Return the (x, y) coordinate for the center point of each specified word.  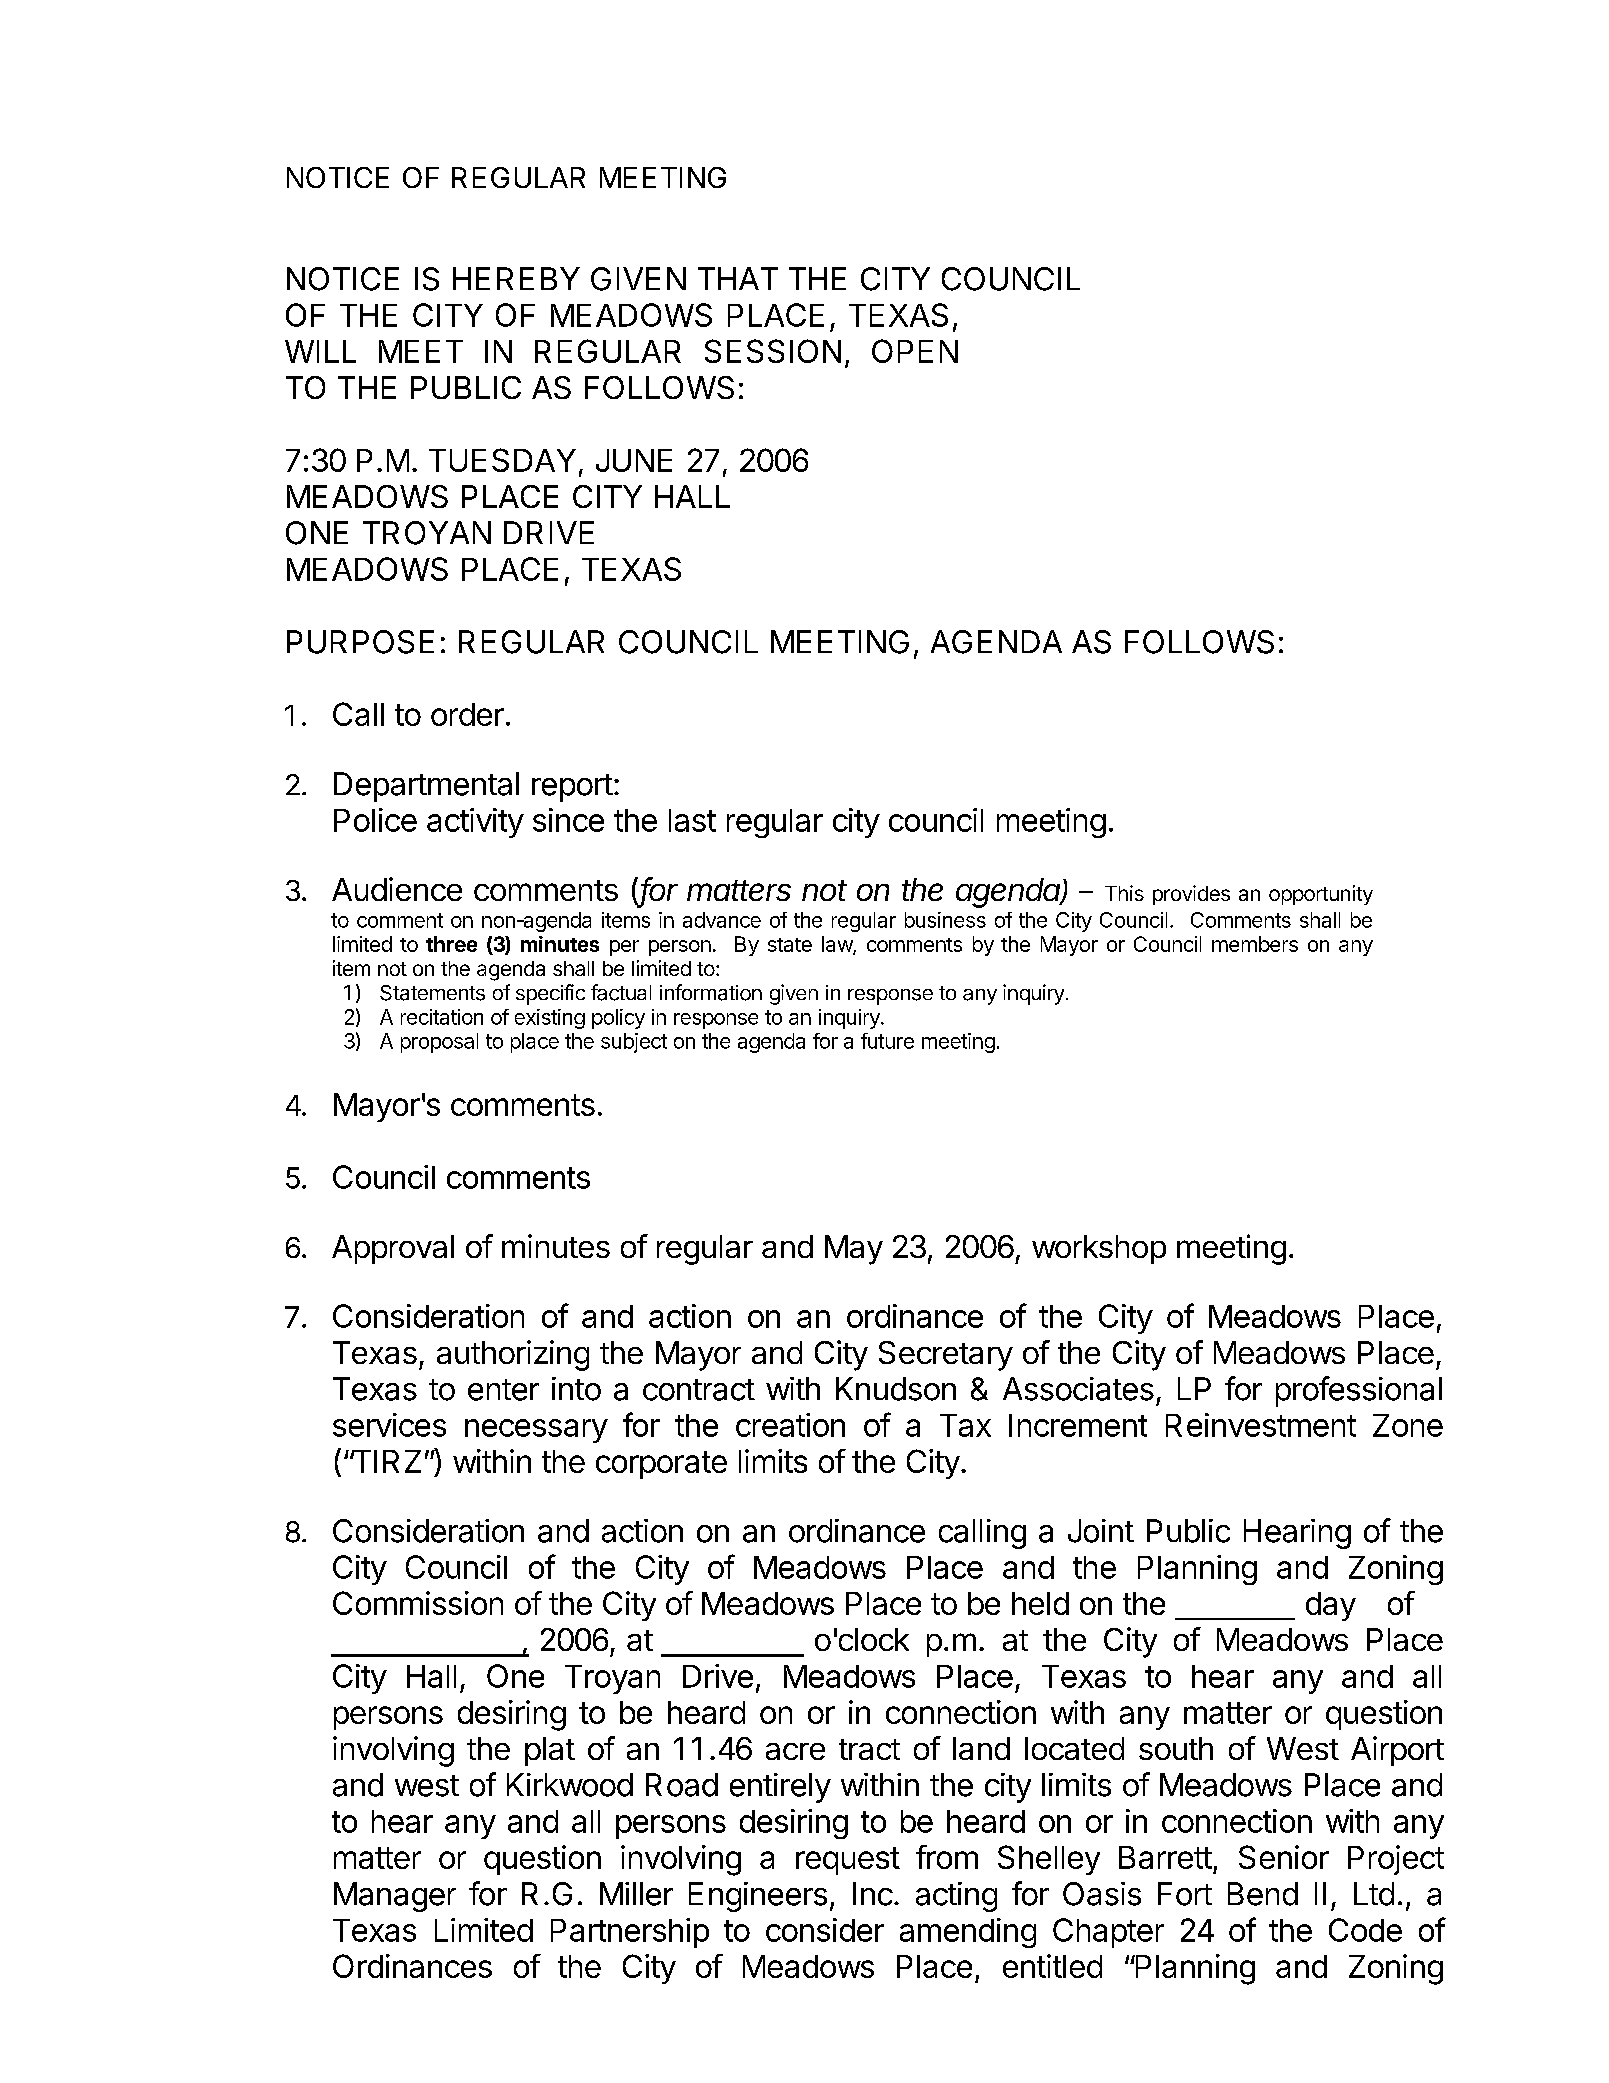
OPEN (915, 351)
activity (475, 823)
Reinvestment (1261, 1425)
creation (790, 1425)
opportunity (1321, 895)
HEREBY (516, 278)
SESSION (773, 351)
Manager (395, 1897)
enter (503, 1390)
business (945, 920)
